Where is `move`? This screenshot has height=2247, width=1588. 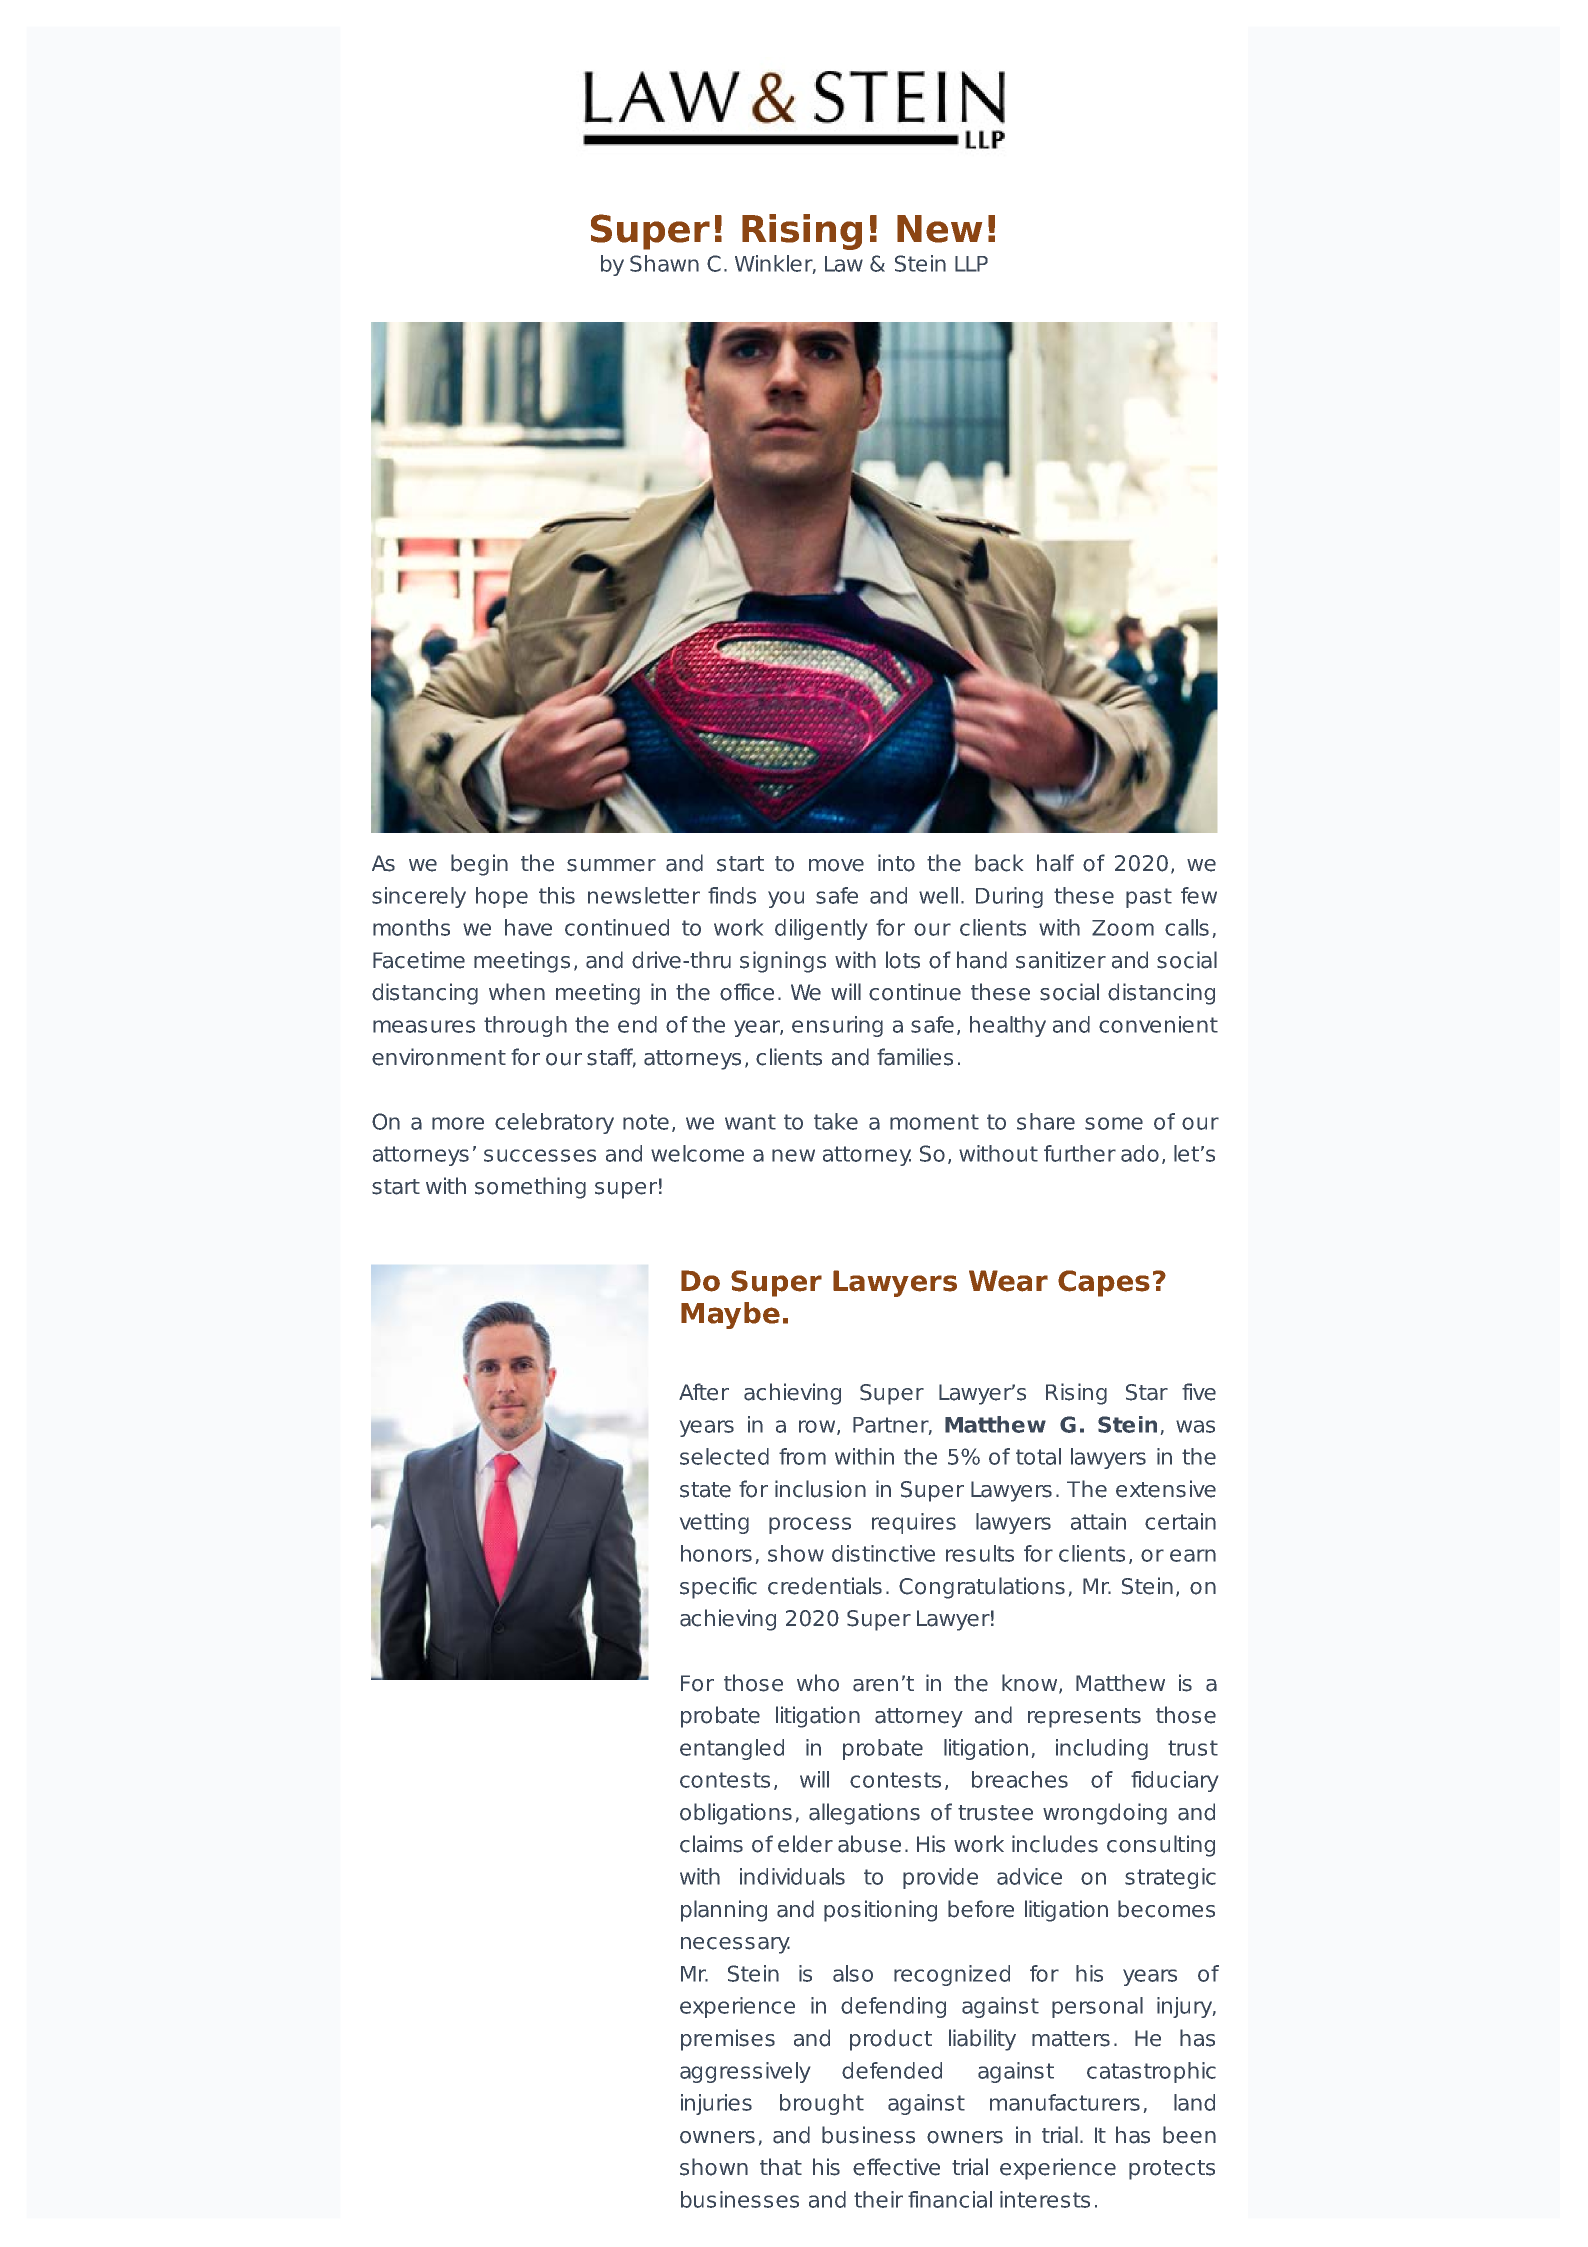
move is located at coordinates (836, 865).
